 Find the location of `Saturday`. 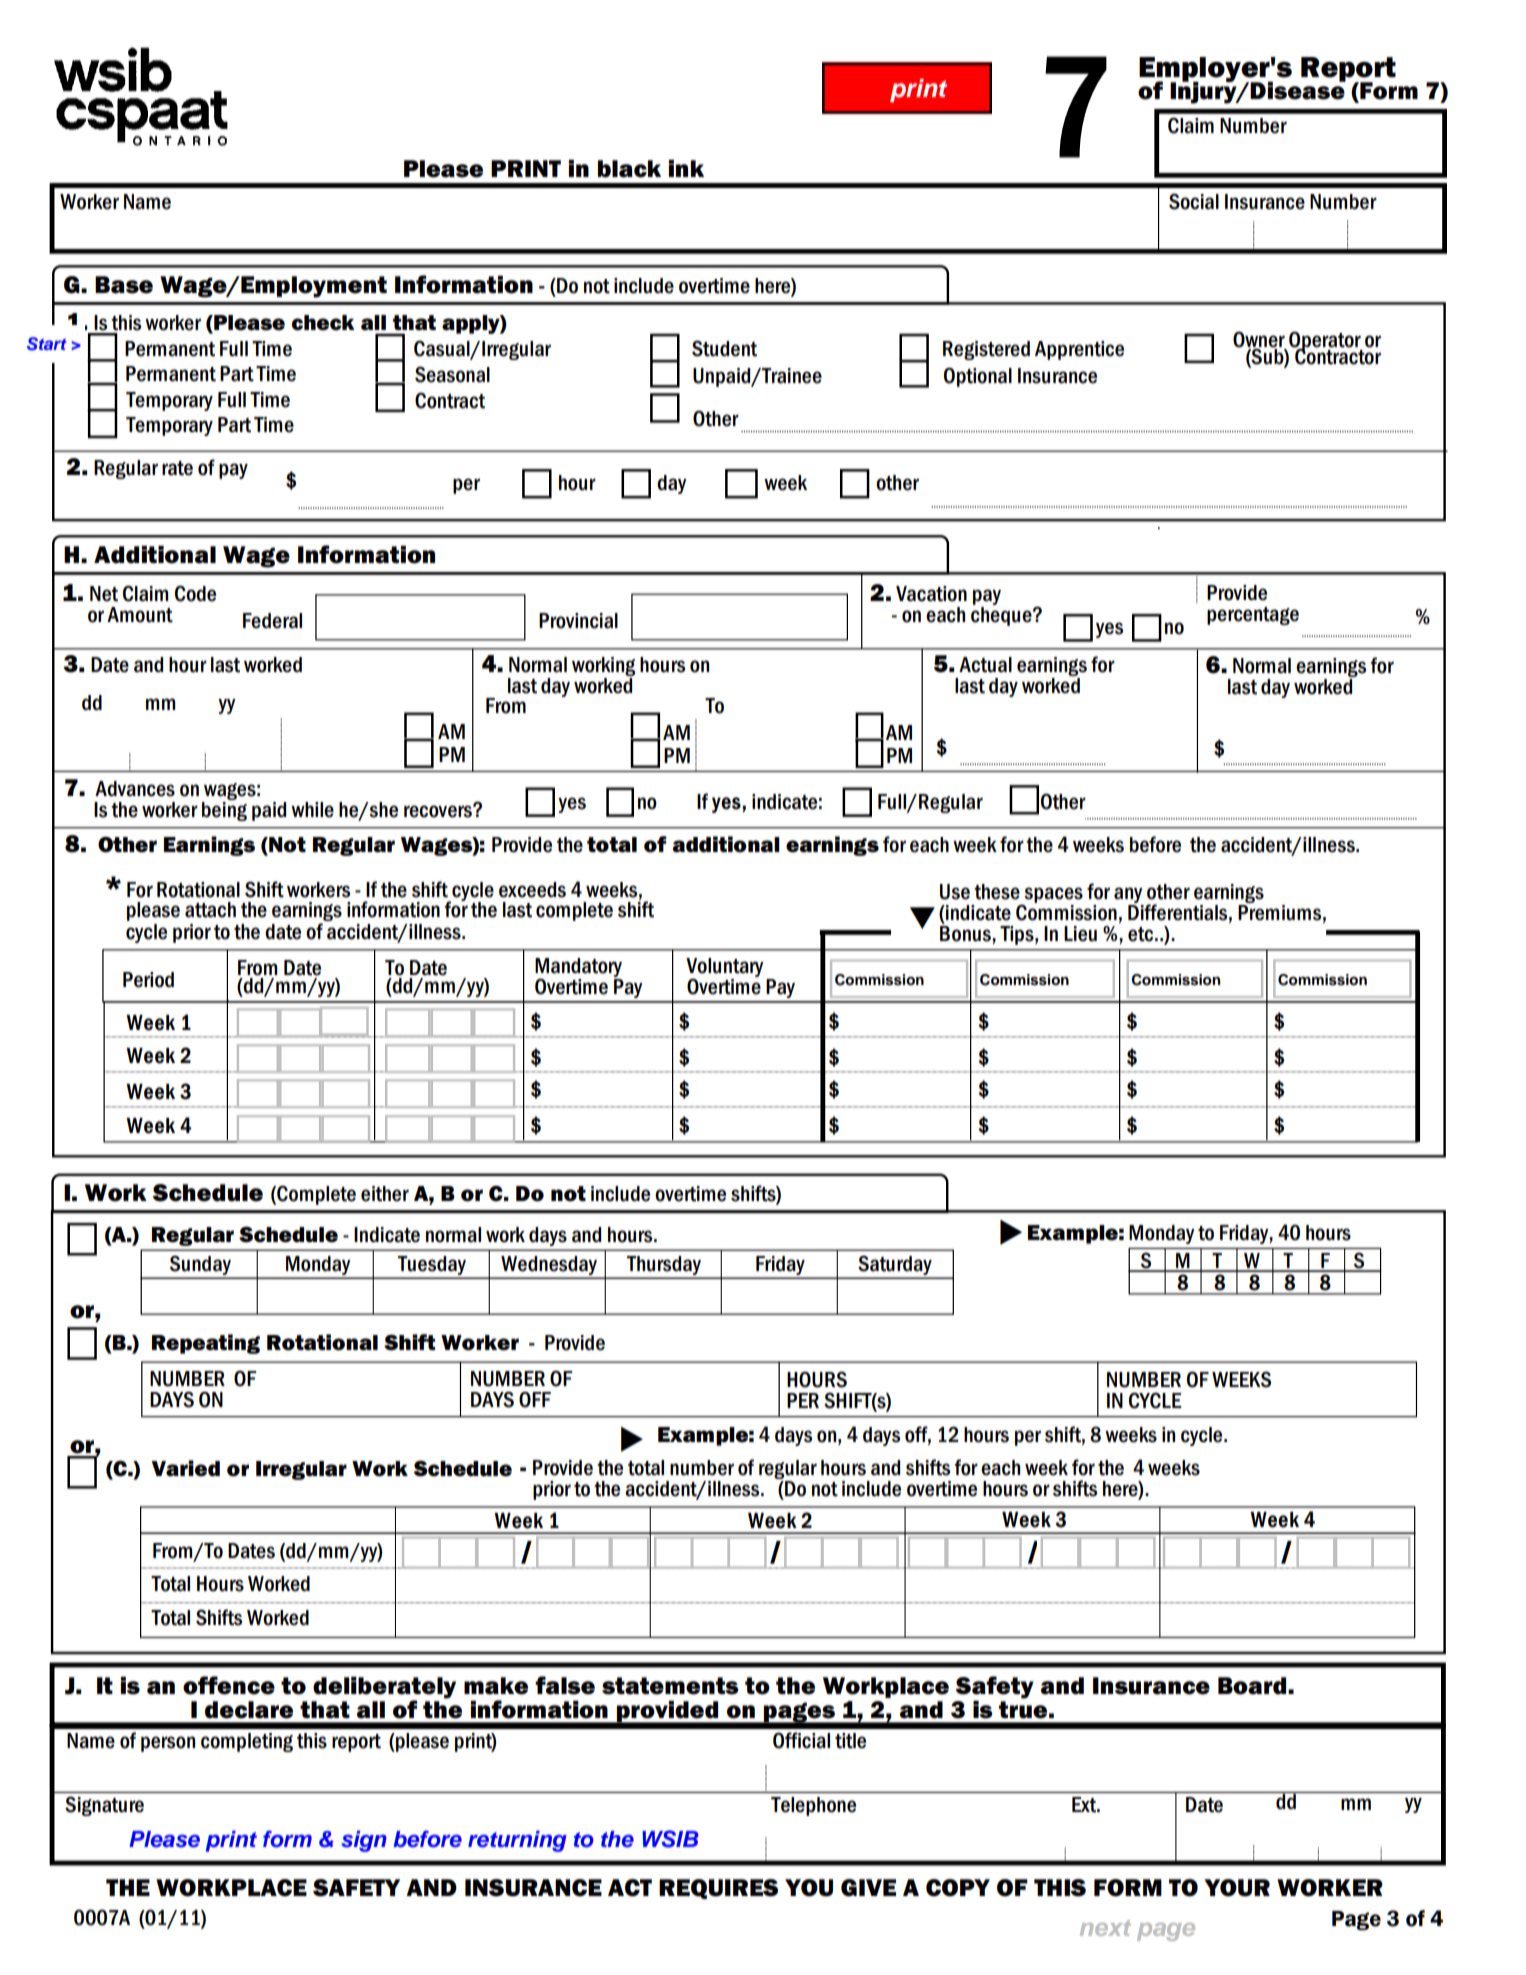

Saturday is located at coordinates (895, 1266).
